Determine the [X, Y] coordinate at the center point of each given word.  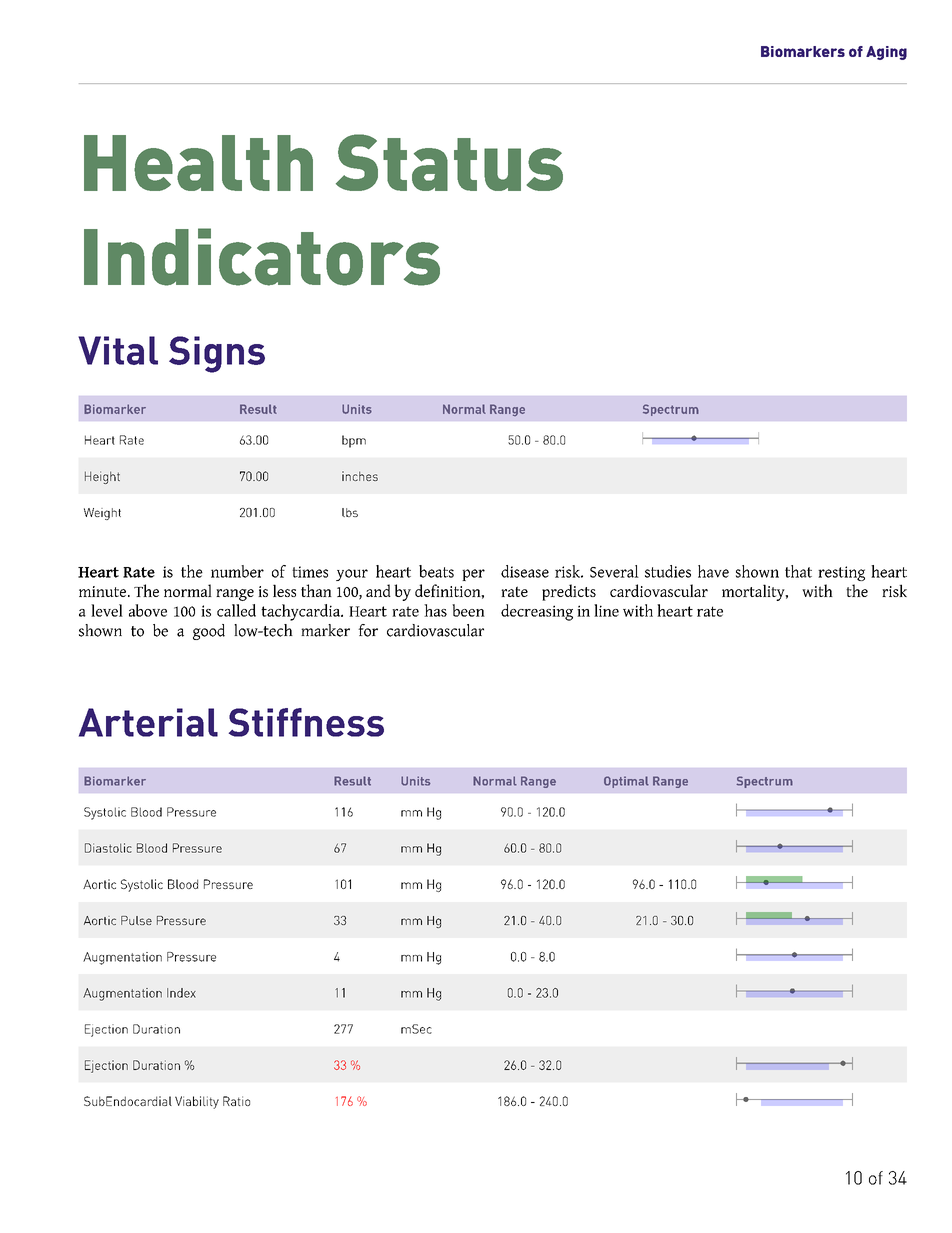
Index [181, 993]
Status [449, 162]
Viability [197, 1102]
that [798, 571]
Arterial [148, 722]
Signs [217, 354]
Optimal [626, 782]
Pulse [136, 920]
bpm [354, 441]
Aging [886, 53]
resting [841, 573]
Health [198, 163]
